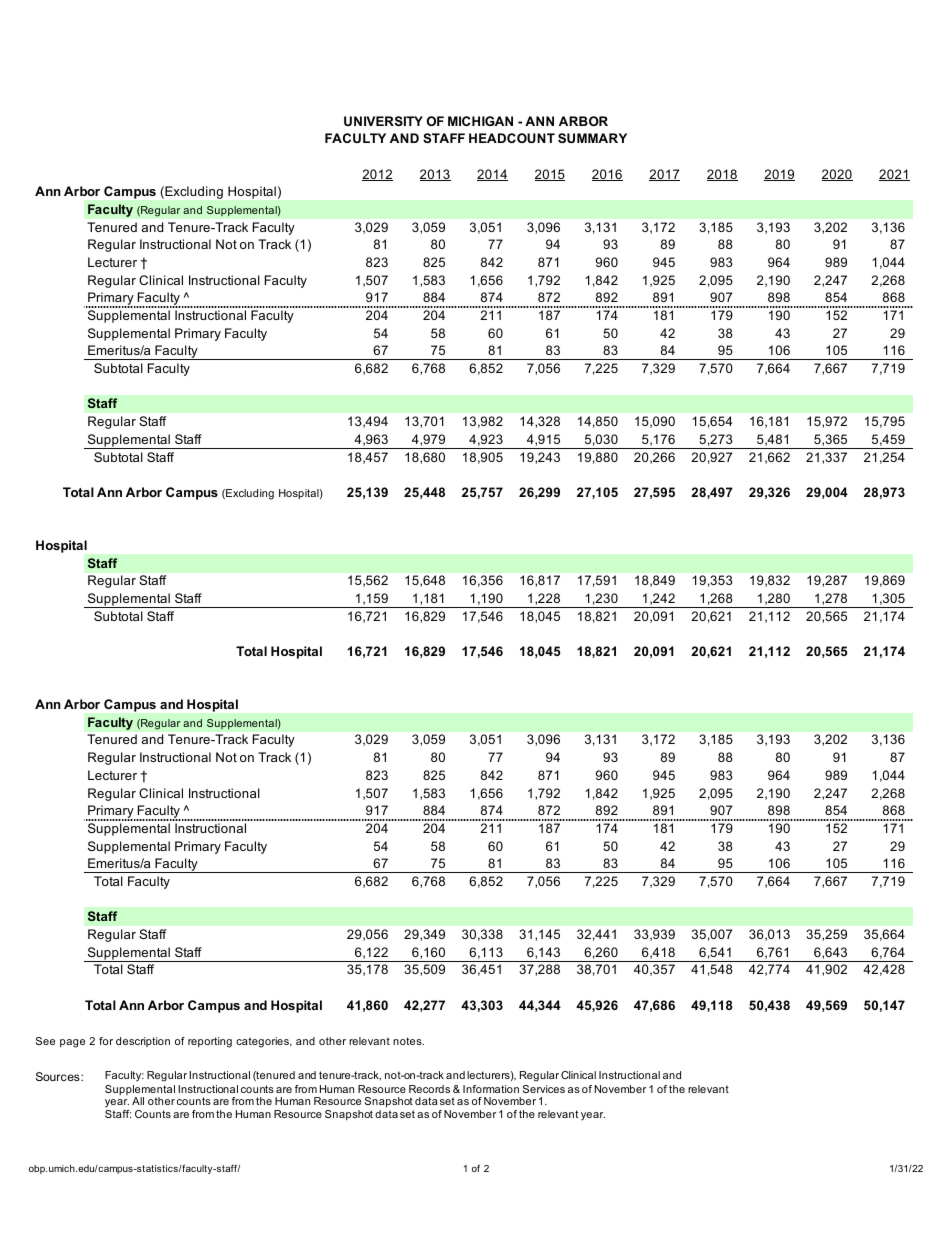 The image size is (952, 1233). I want to click on Information, so click(491, 1089).
